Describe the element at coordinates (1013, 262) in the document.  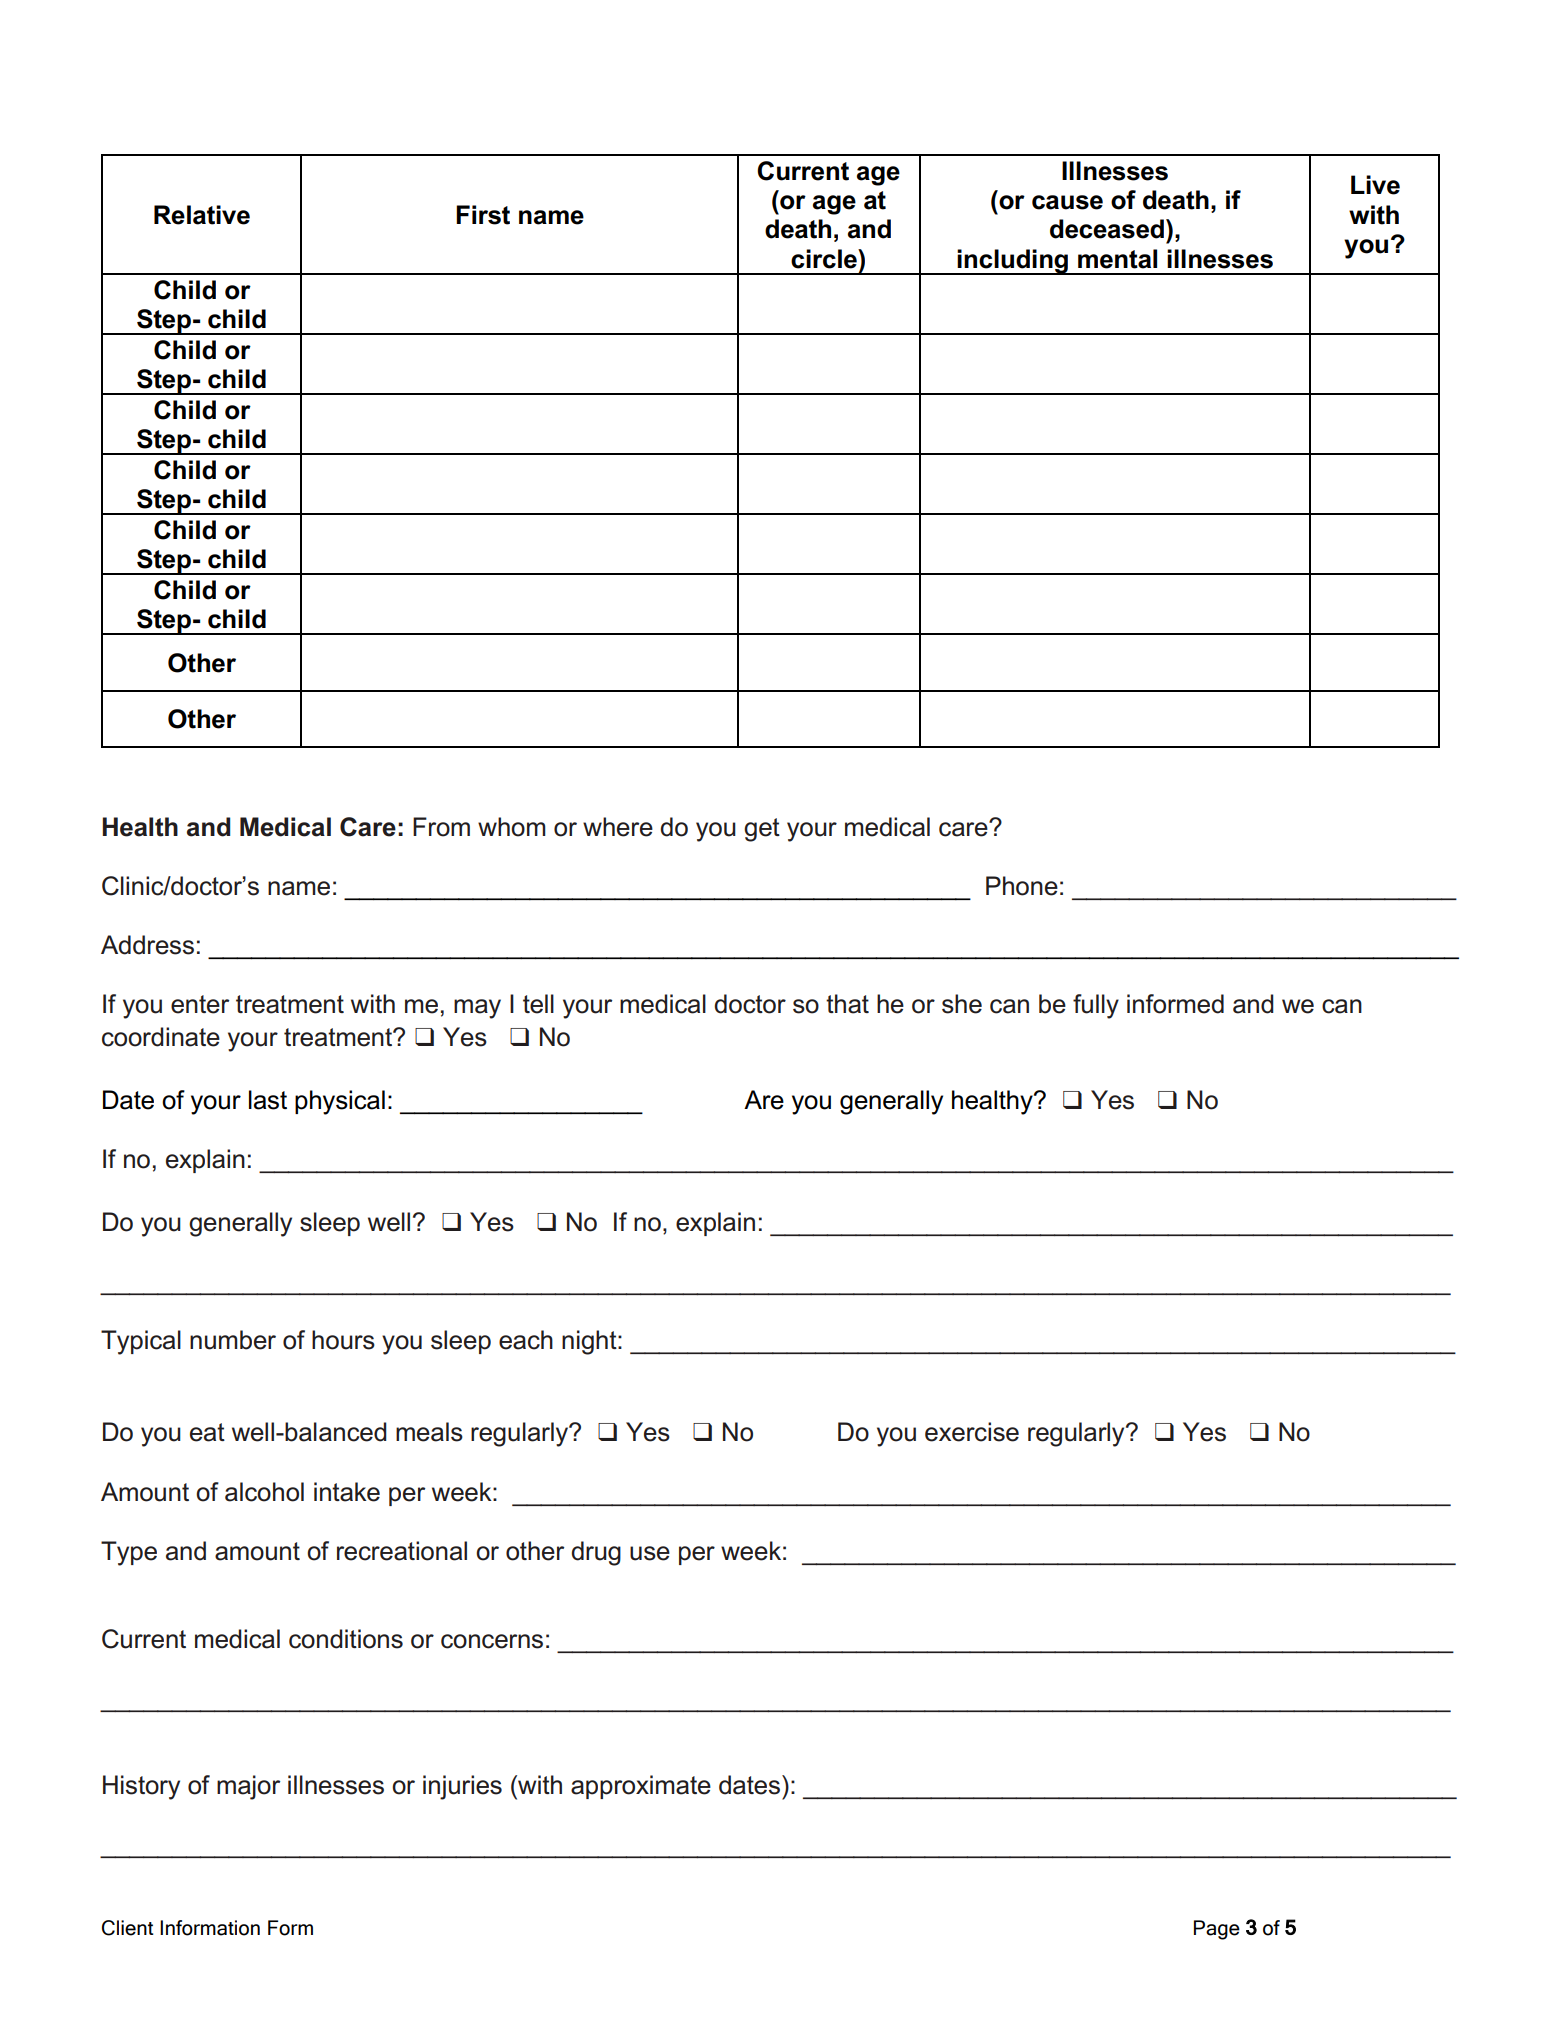
I see `including` at that location.
